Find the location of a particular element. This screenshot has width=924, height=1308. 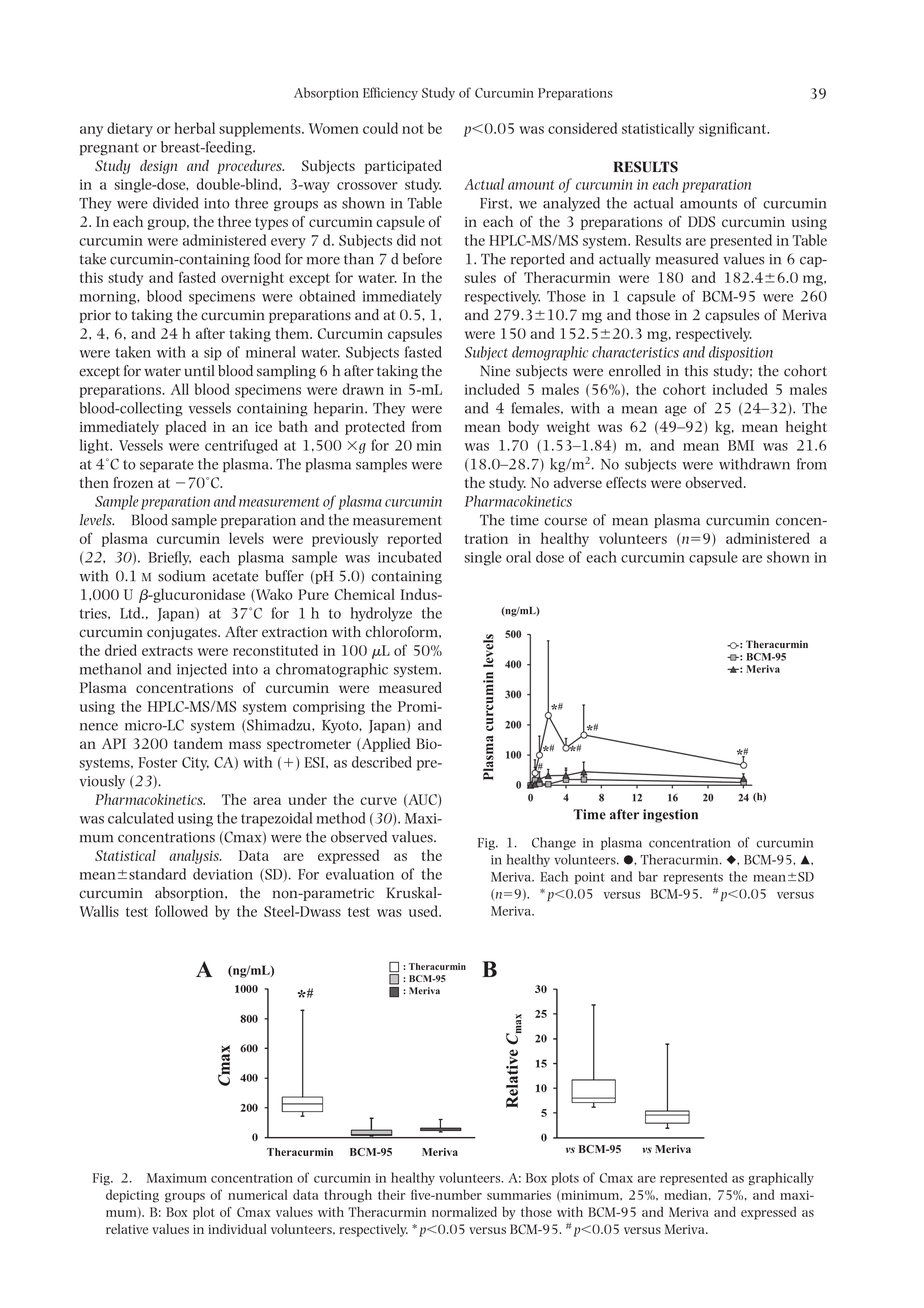

extracts is located at coordinates (167, 651).
